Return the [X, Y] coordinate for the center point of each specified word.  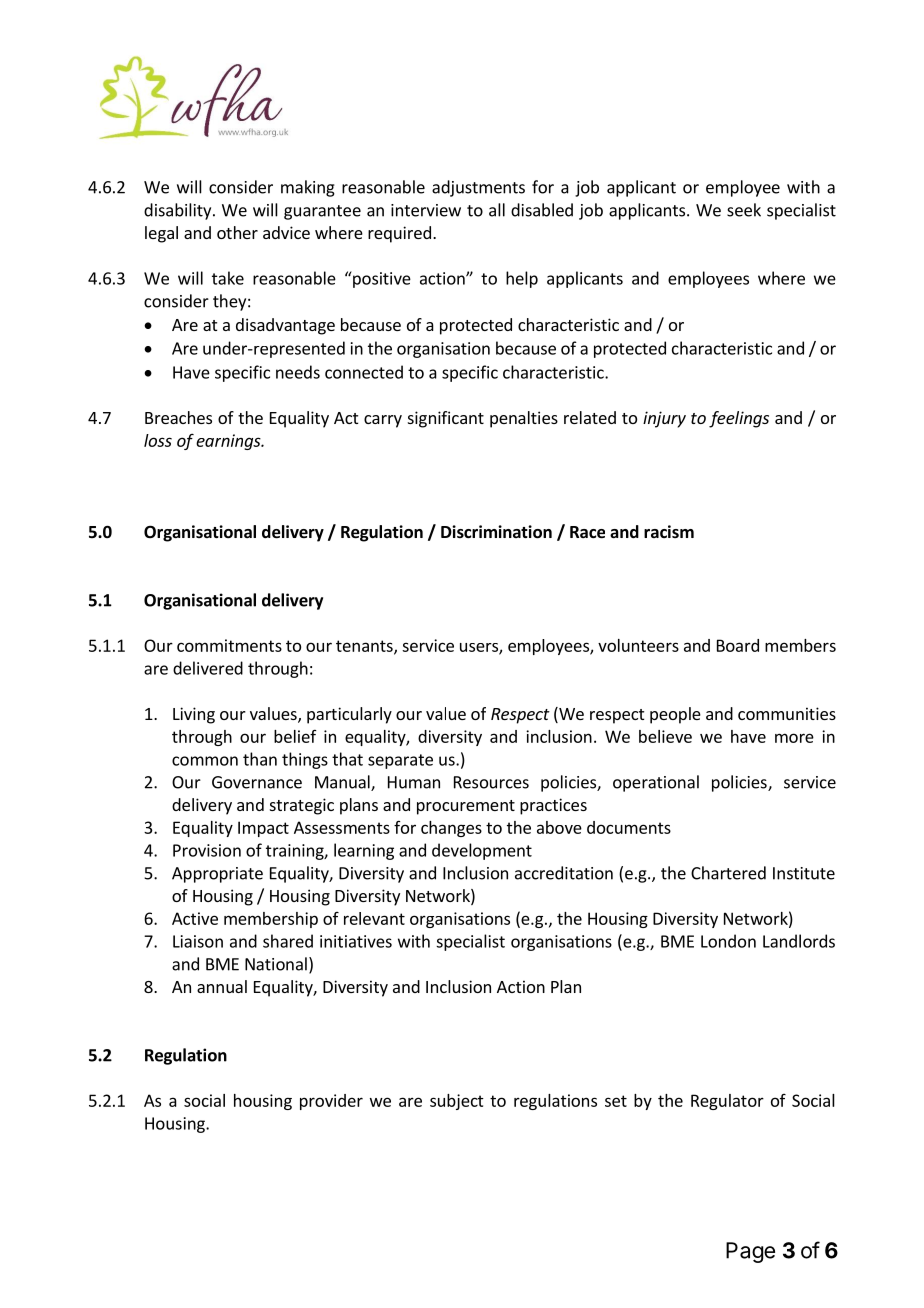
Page [750, 1252]
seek [744, 210]
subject [457, 1102]
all [497, 210]
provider [331, 1102]
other [237, 232]
